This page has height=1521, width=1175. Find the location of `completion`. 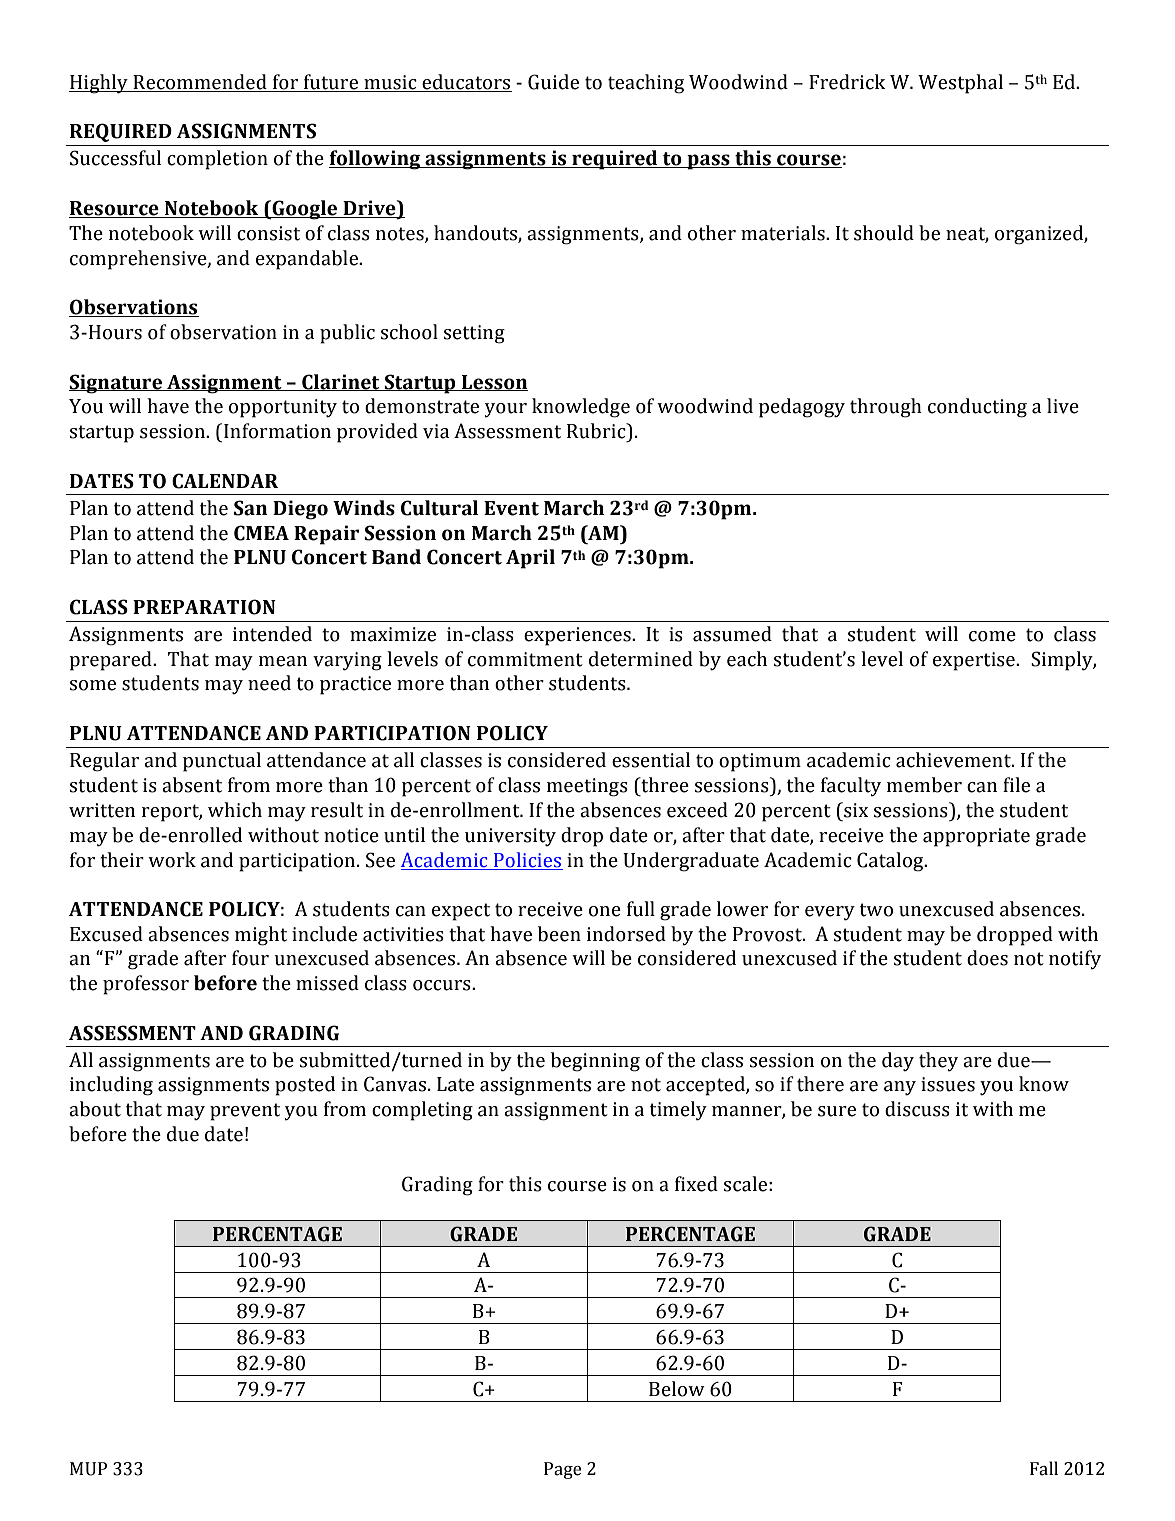

completion is located at coordinates (217, 160).
